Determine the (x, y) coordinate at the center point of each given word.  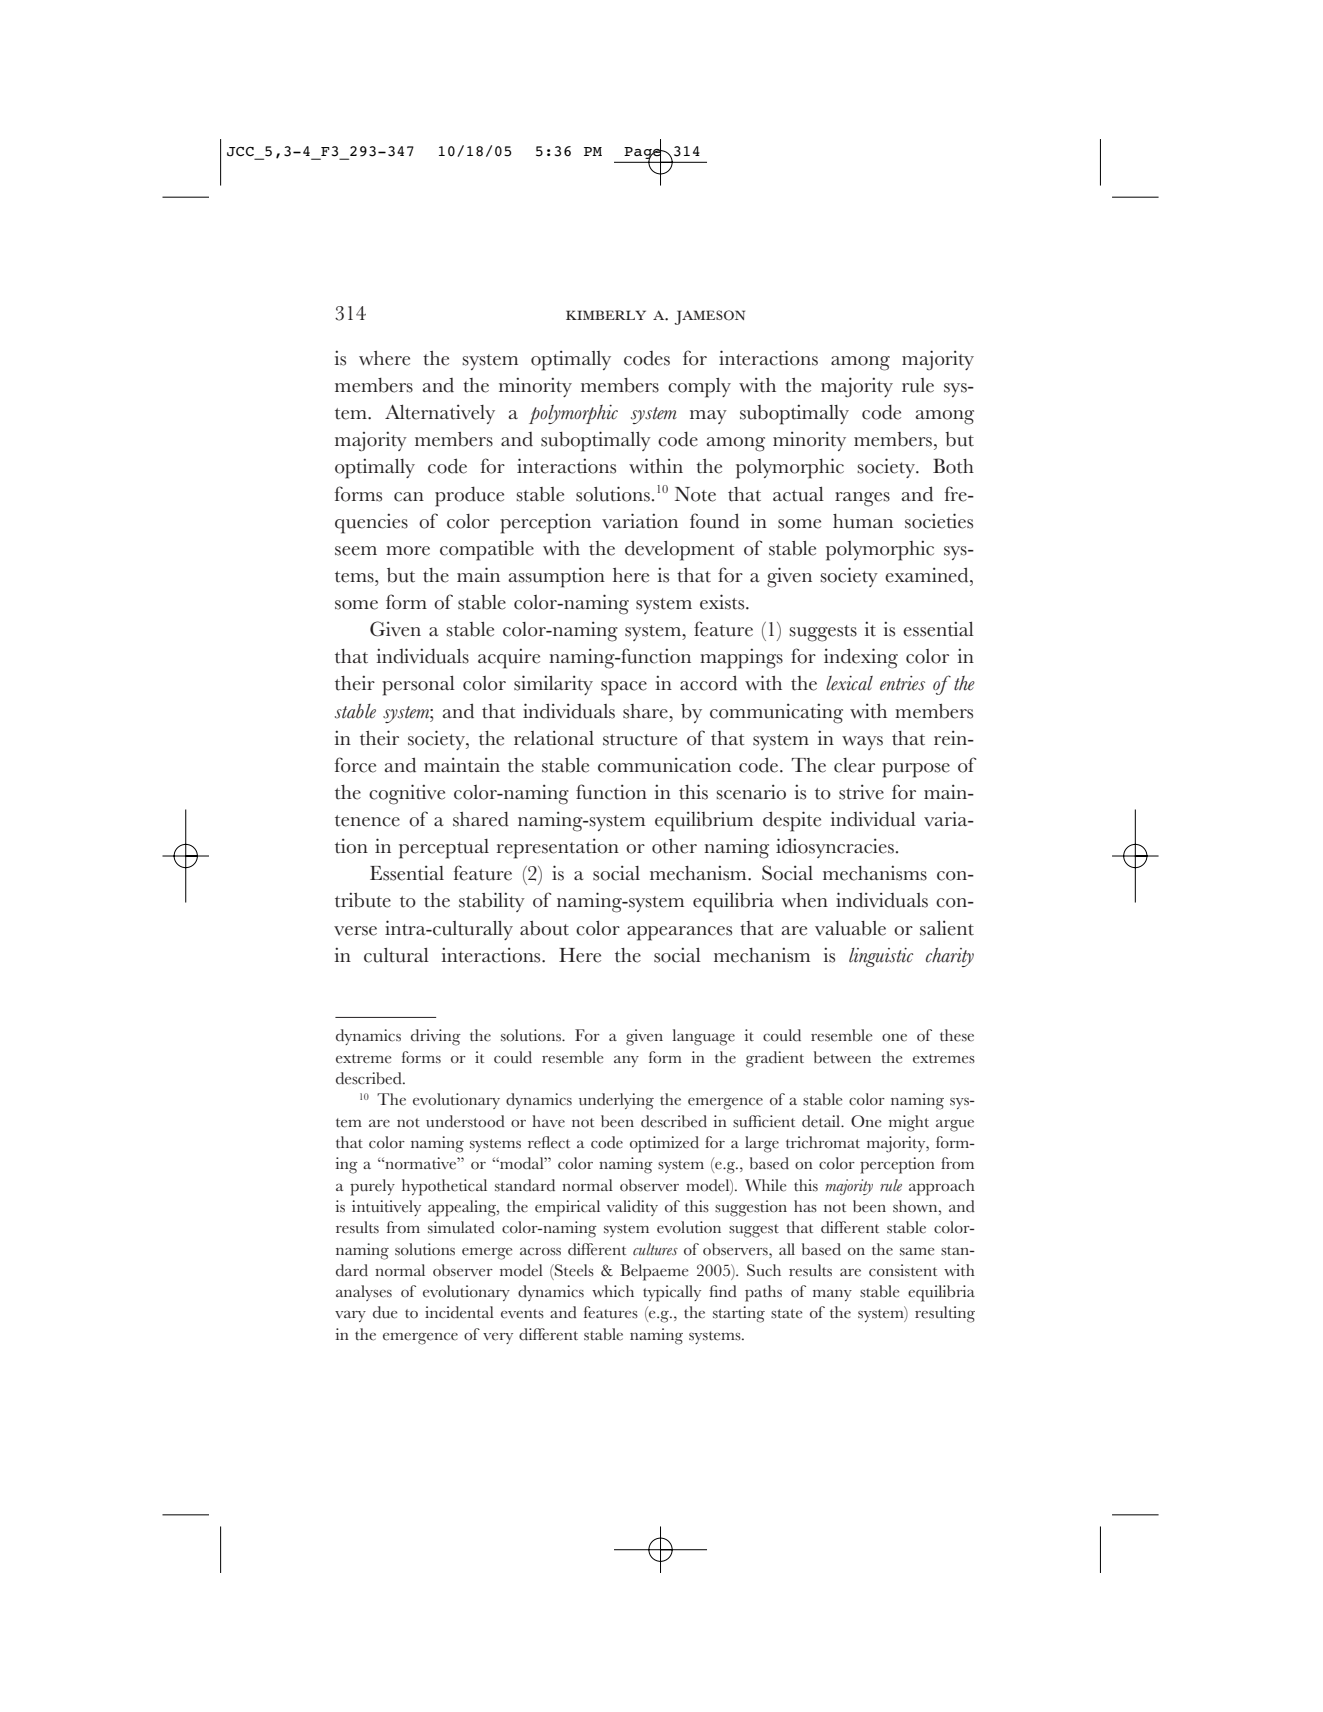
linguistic (881, 957)
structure (640, 740)
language (703, 1037)
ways (862, 743)
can (409, 497)
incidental (459, 1312)
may (708, 417)
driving (436, 1037)
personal (418, 686)
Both (953, 466)
